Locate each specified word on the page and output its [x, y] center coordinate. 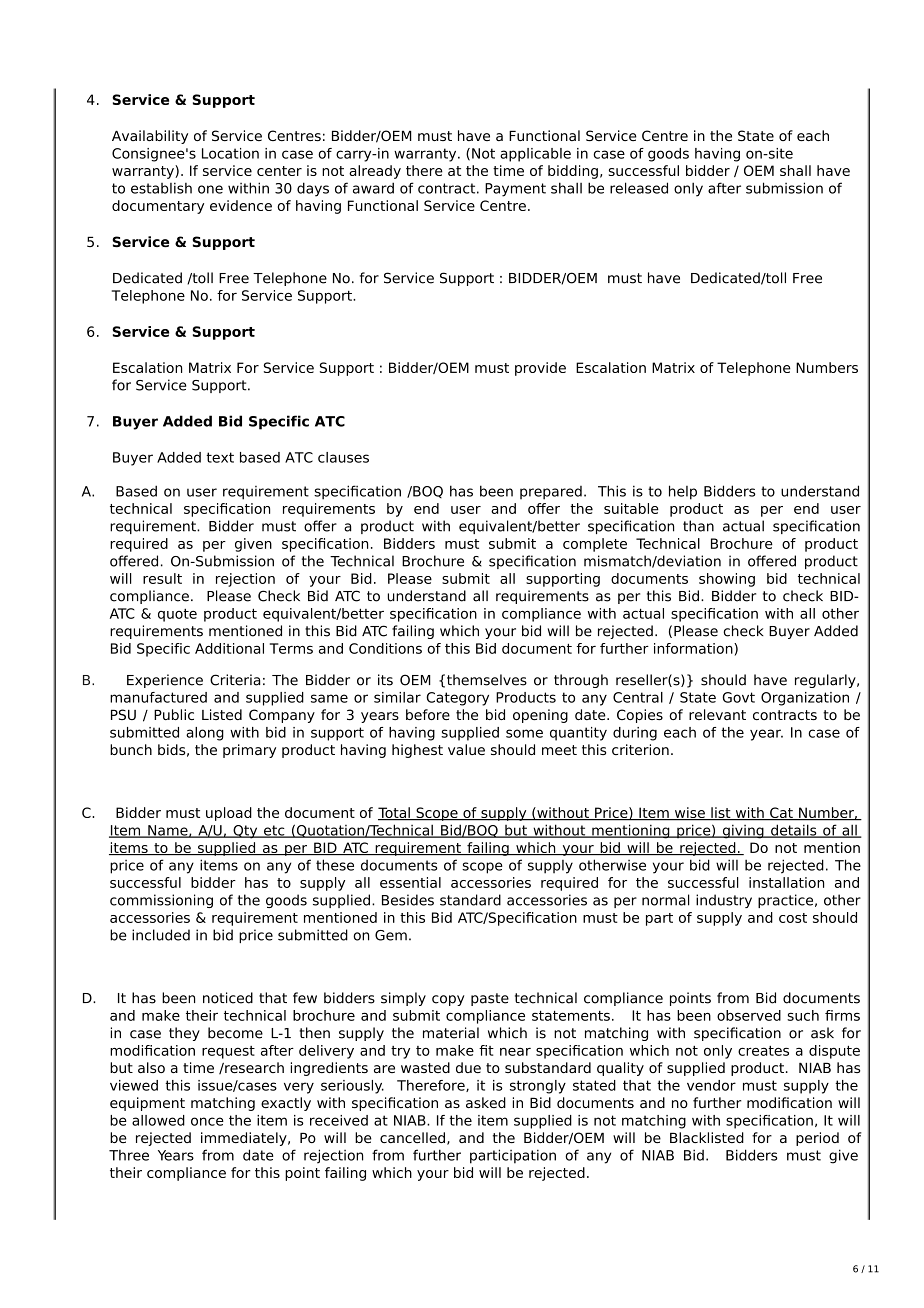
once [207, 1121]
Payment [515, 190]
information [694, 648]
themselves [487, 680]
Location [230, 153]
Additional [229, 648]
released [639, 188]
